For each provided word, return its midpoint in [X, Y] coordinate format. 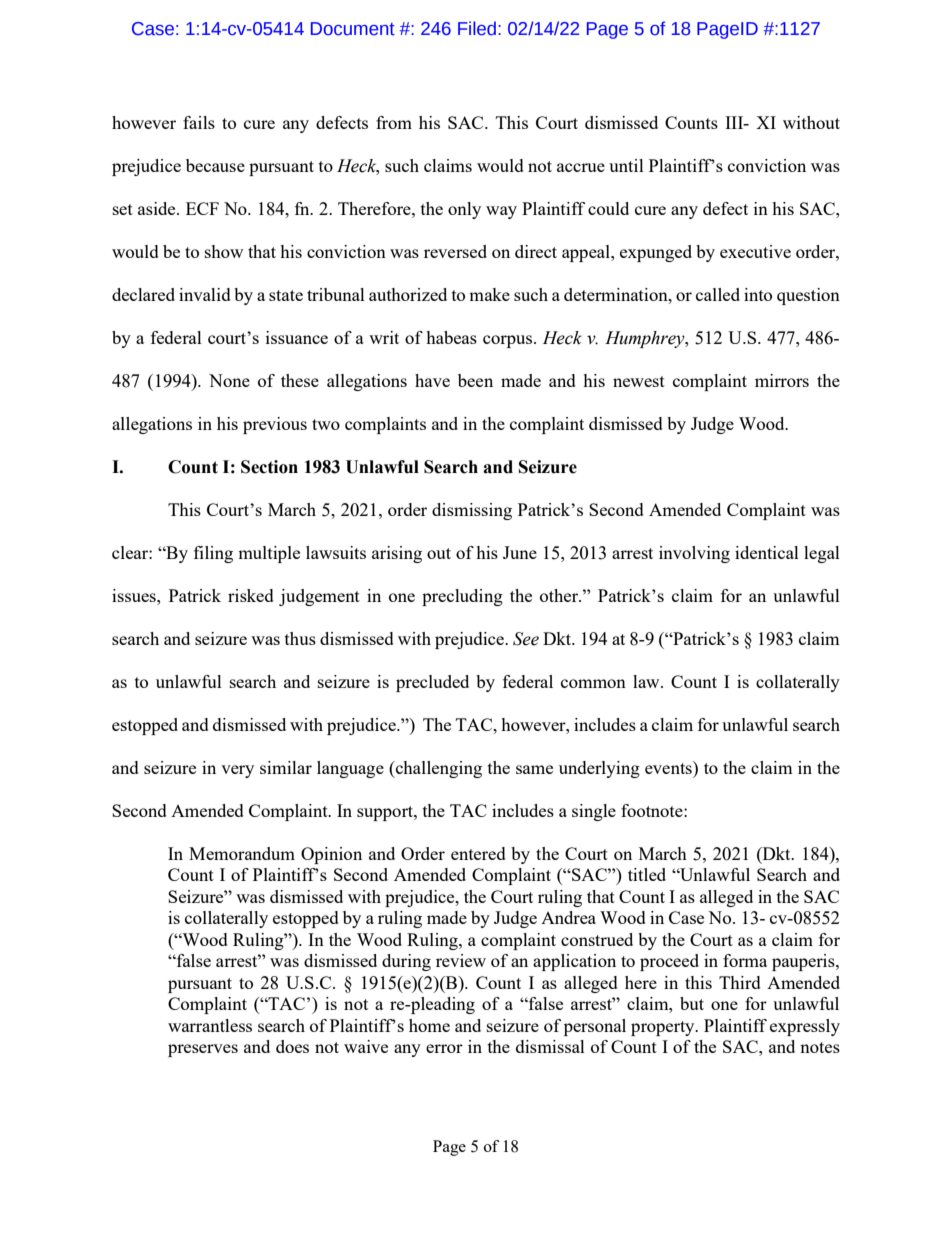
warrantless [210, 1025]
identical [767, 552]
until [626, 165]
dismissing [472, 511]
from [394, 122]
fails [199, 122]
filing [213, 554]
